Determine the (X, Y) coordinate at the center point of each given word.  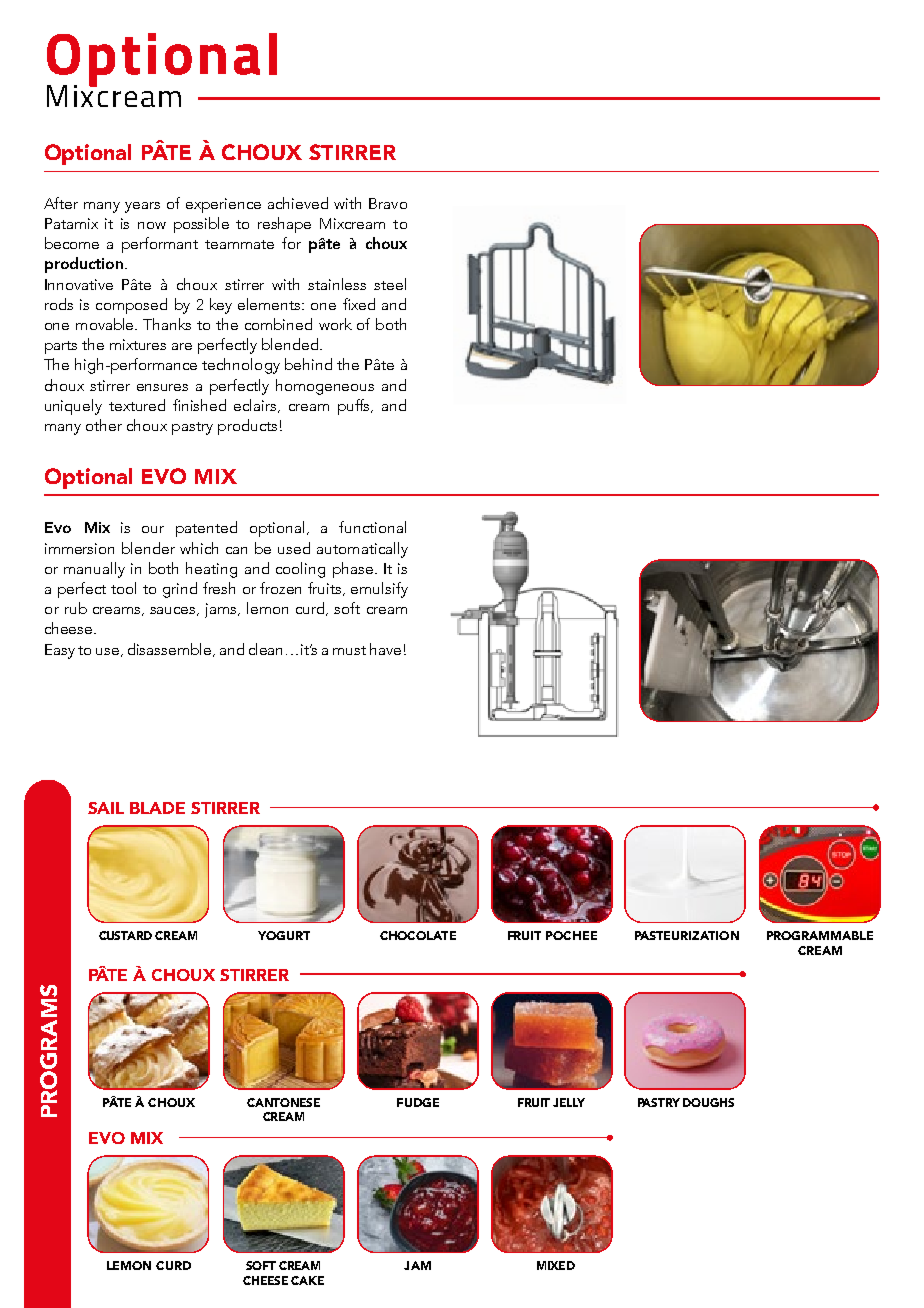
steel (390, 284)
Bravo (388, 203)
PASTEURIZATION (687, 935)
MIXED (556, 1265)
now (152, 225)
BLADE (157, 808)
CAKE (307, 1280)
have (385, 649)
